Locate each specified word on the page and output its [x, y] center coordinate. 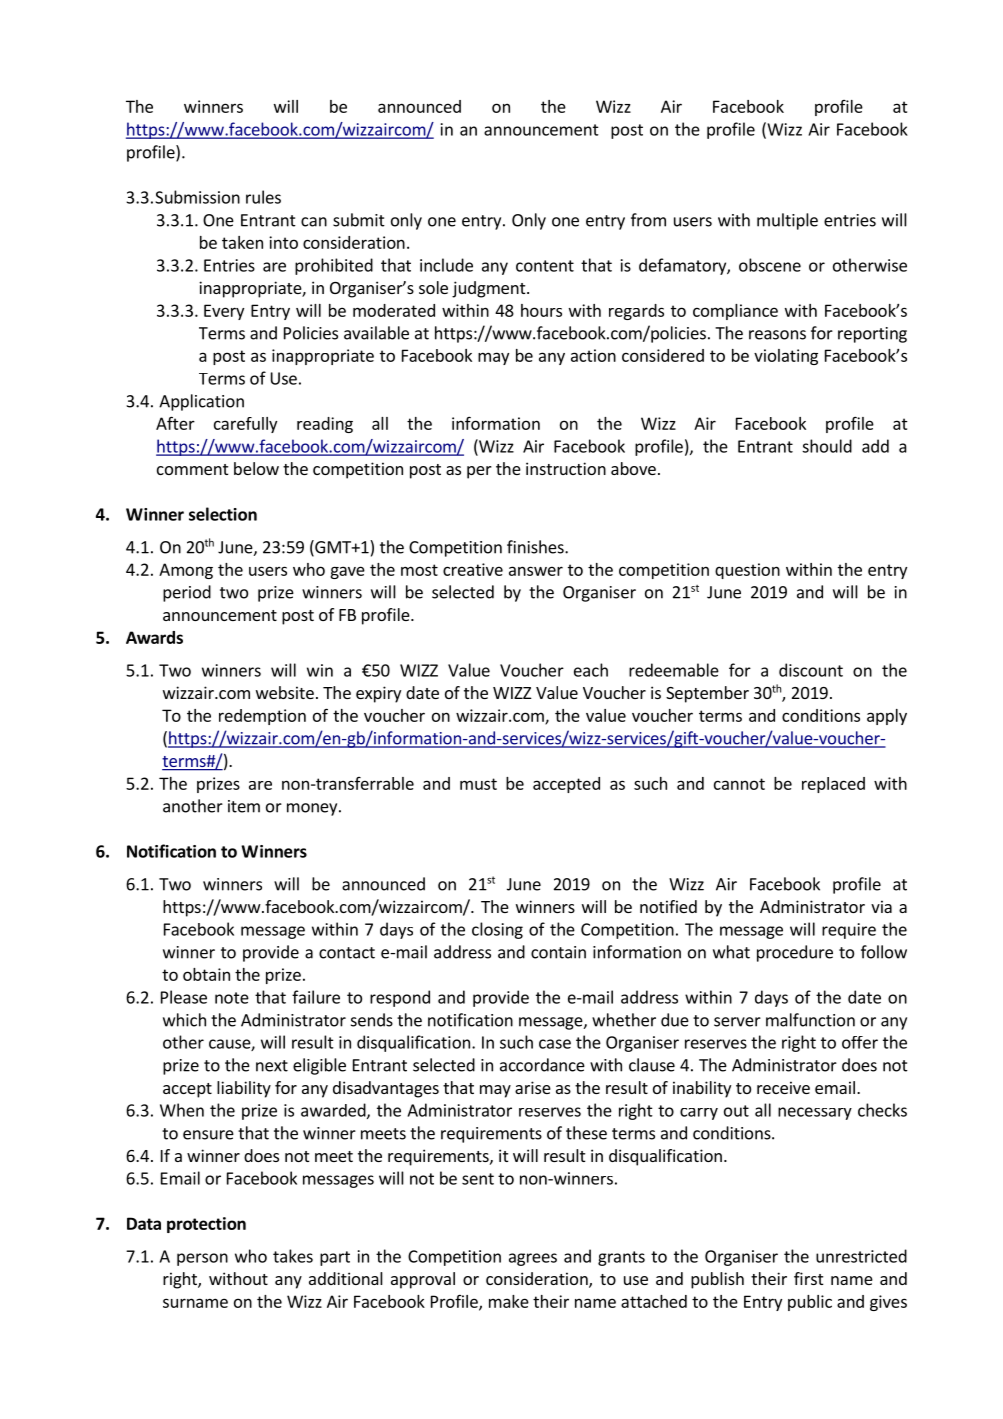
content [545, 266]
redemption [262, 717]
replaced [833, 785]
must [478, 784]
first [808, 1278]
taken [242, 242]
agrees [533, 1259]
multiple [787, 221]
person [202, 1259]
